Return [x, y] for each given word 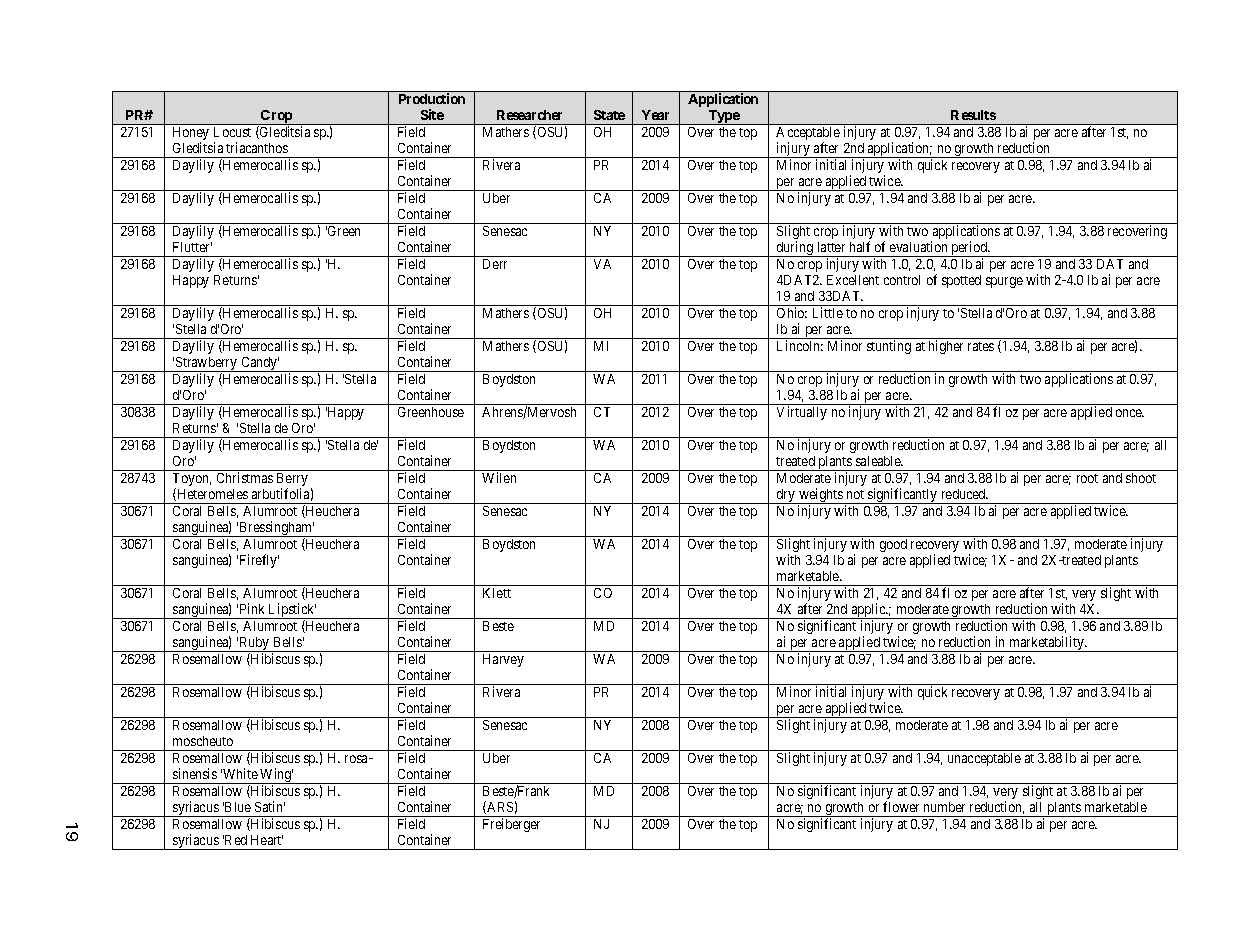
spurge [1004, 282]
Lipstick [292, 611]
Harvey [503, 660]
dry [786, 496]
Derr [495, 264]
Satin [270, 806]
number [944, 807]
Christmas [245, 477]
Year [655, 115]
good [893, 545]
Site [432, 114]
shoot [1141, 478]
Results [973, 115]
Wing [276, 776]
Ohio [792, 312]
